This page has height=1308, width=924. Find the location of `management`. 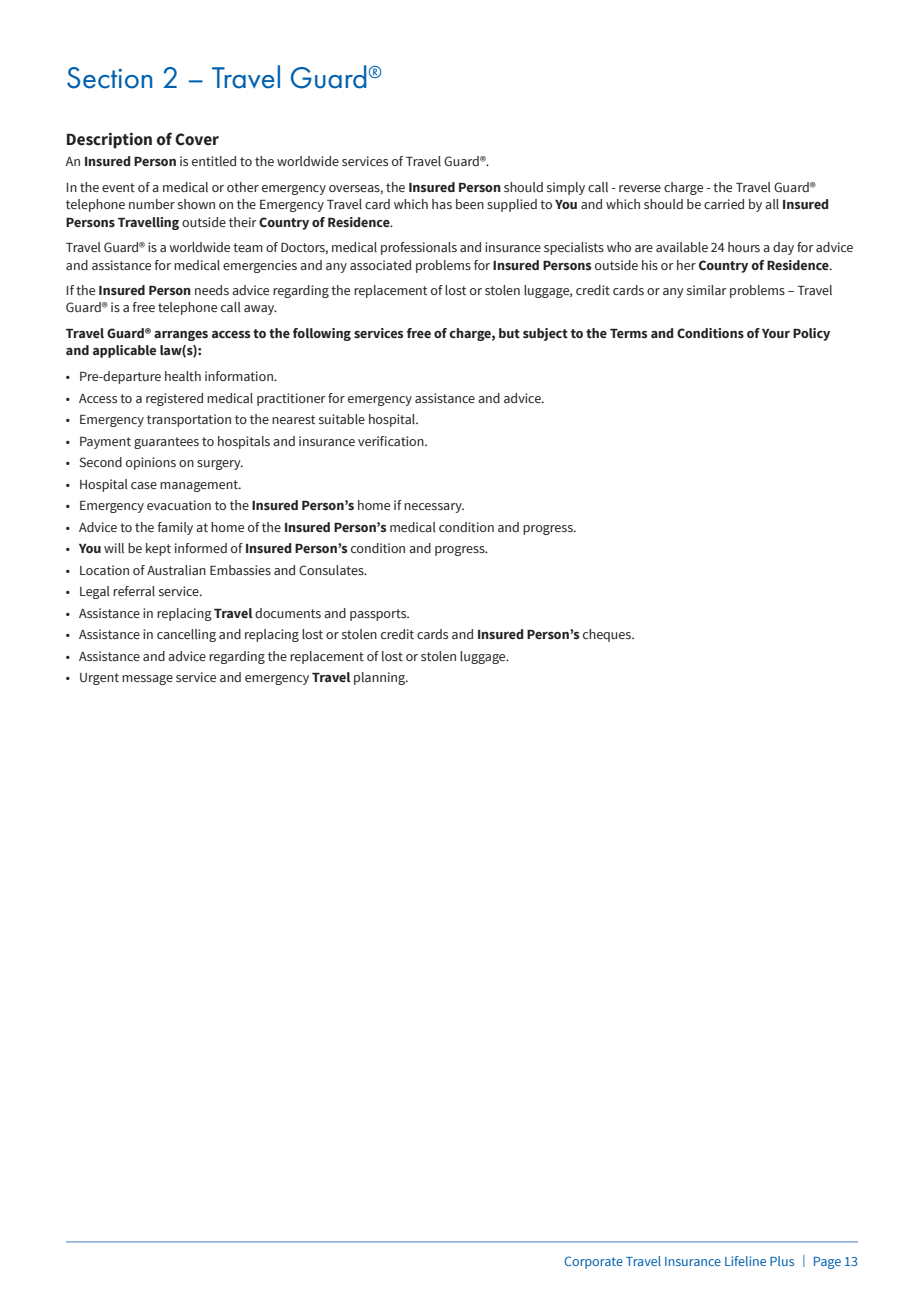

management is located at coordinates (200, 486).
